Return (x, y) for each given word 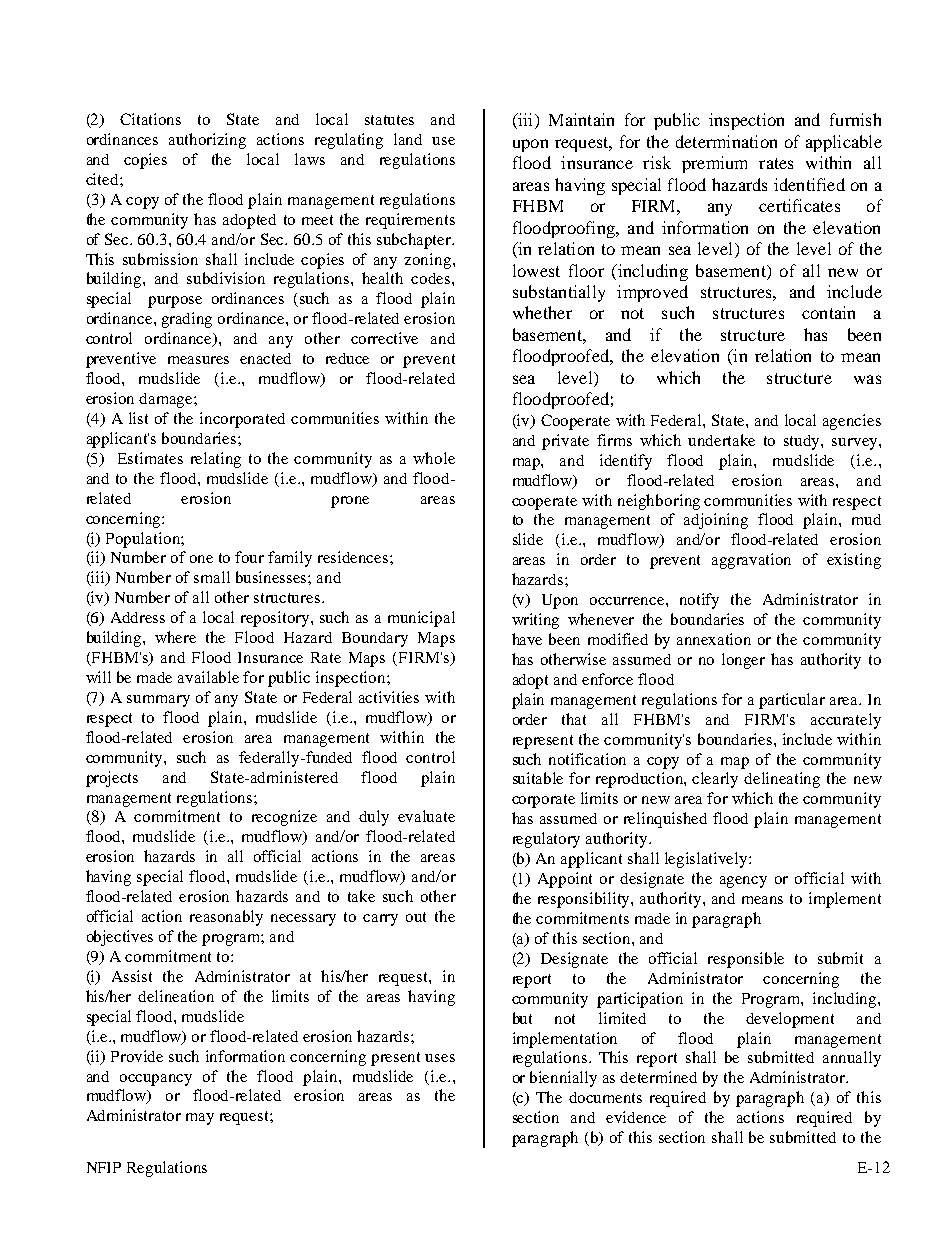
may (200, 1119)
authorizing (207, 141)
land (408, 139)
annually (852, 1059)
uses (440, 1058)
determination (726, 141)
